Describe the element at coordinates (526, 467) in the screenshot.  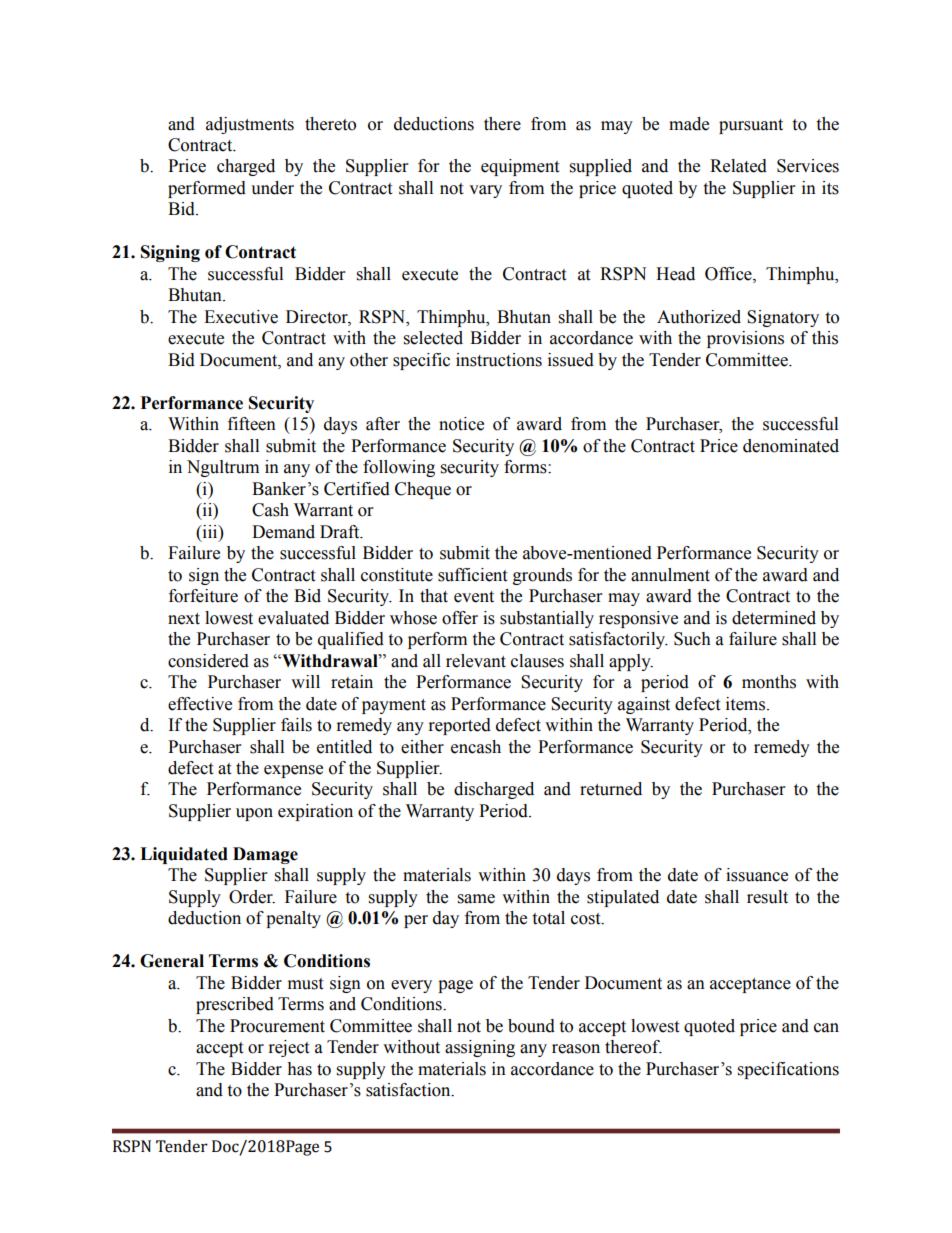
I see `forms` at that location.
